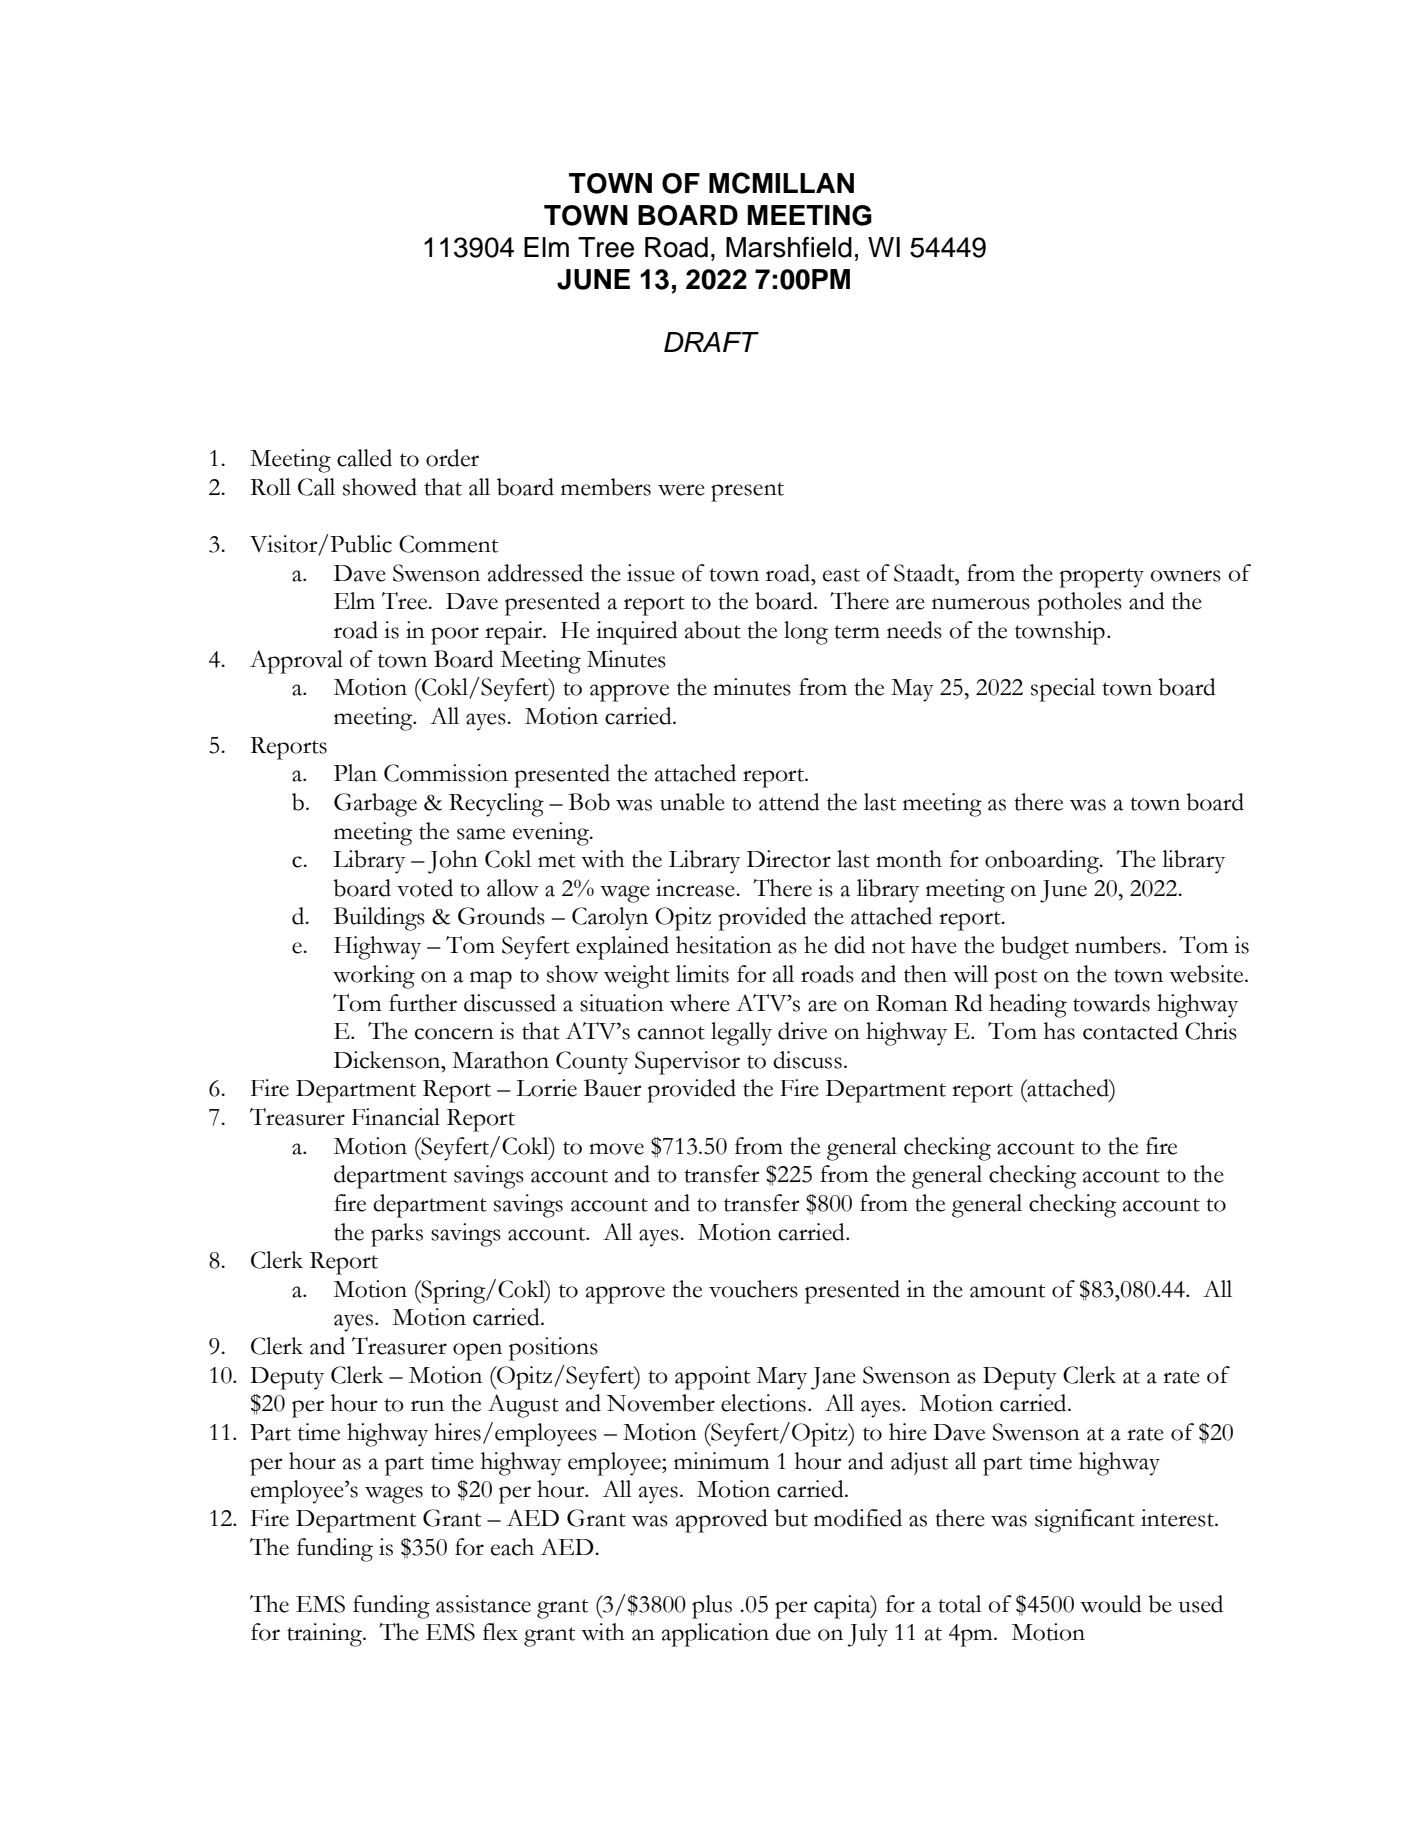  Describe the element at coordinates (379, 919) in the page. I see `Buildings` at that location.
